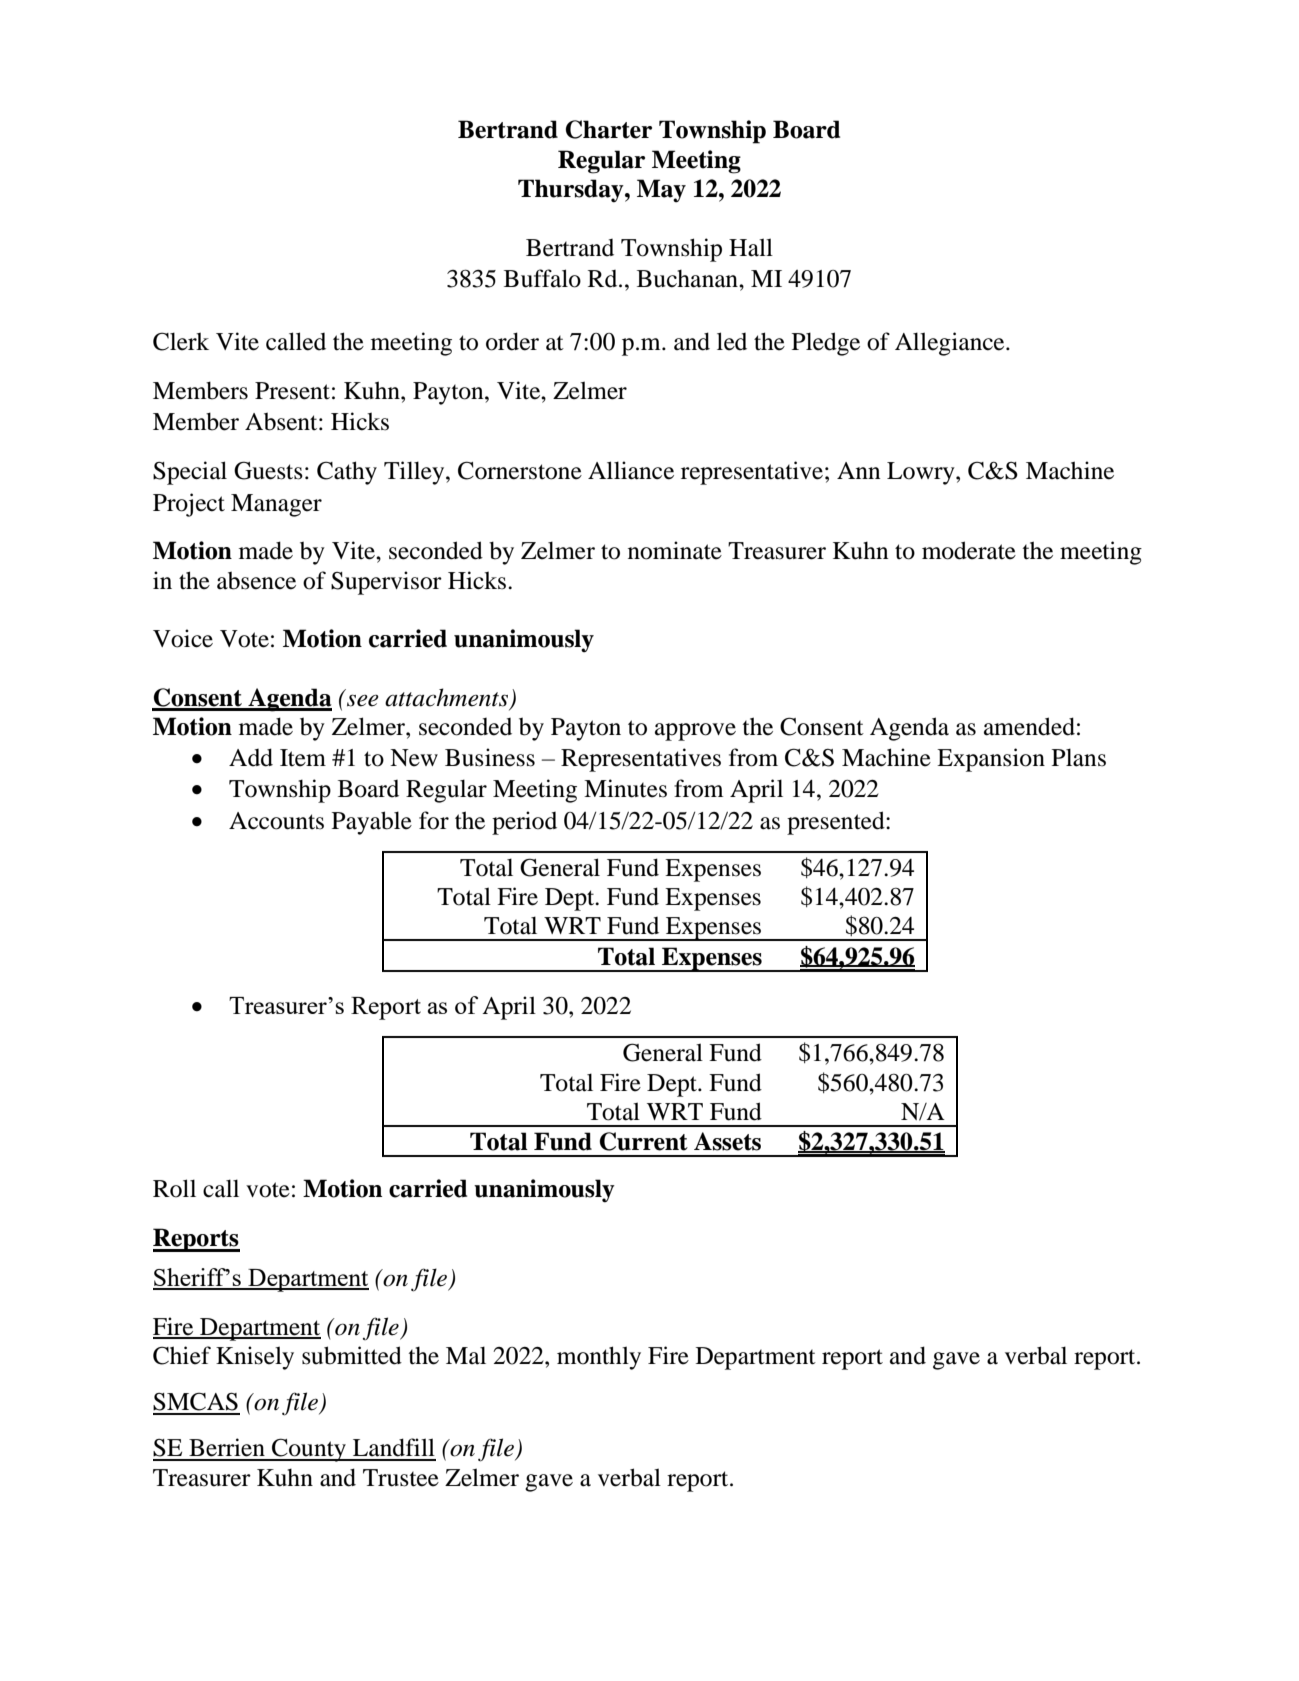 The width and height of the page is (1299, 1681). I want to click on Lowry, so click(922, 473).
